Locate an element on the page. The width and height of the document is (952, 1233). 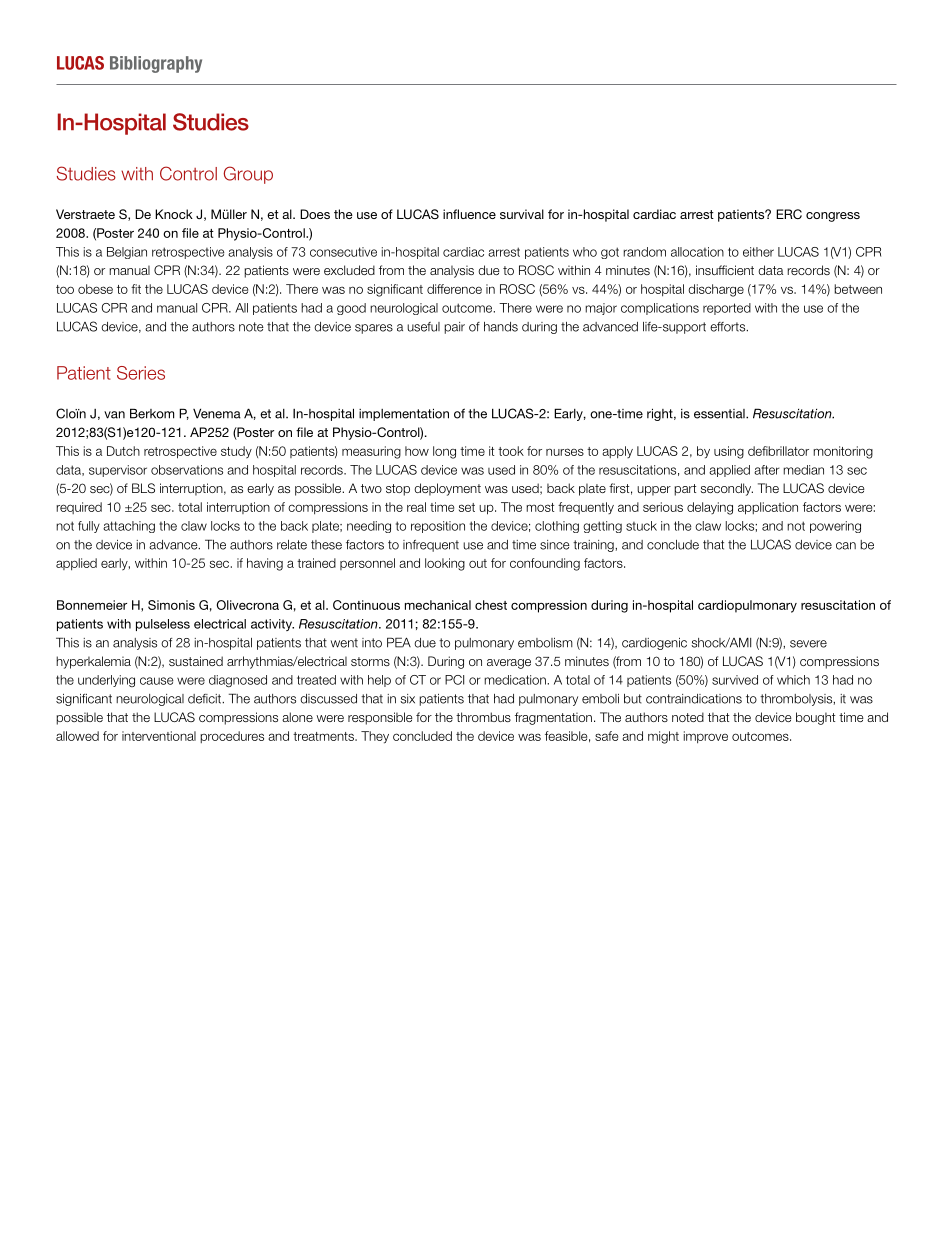
bought is located at coordinates (815, 718).
